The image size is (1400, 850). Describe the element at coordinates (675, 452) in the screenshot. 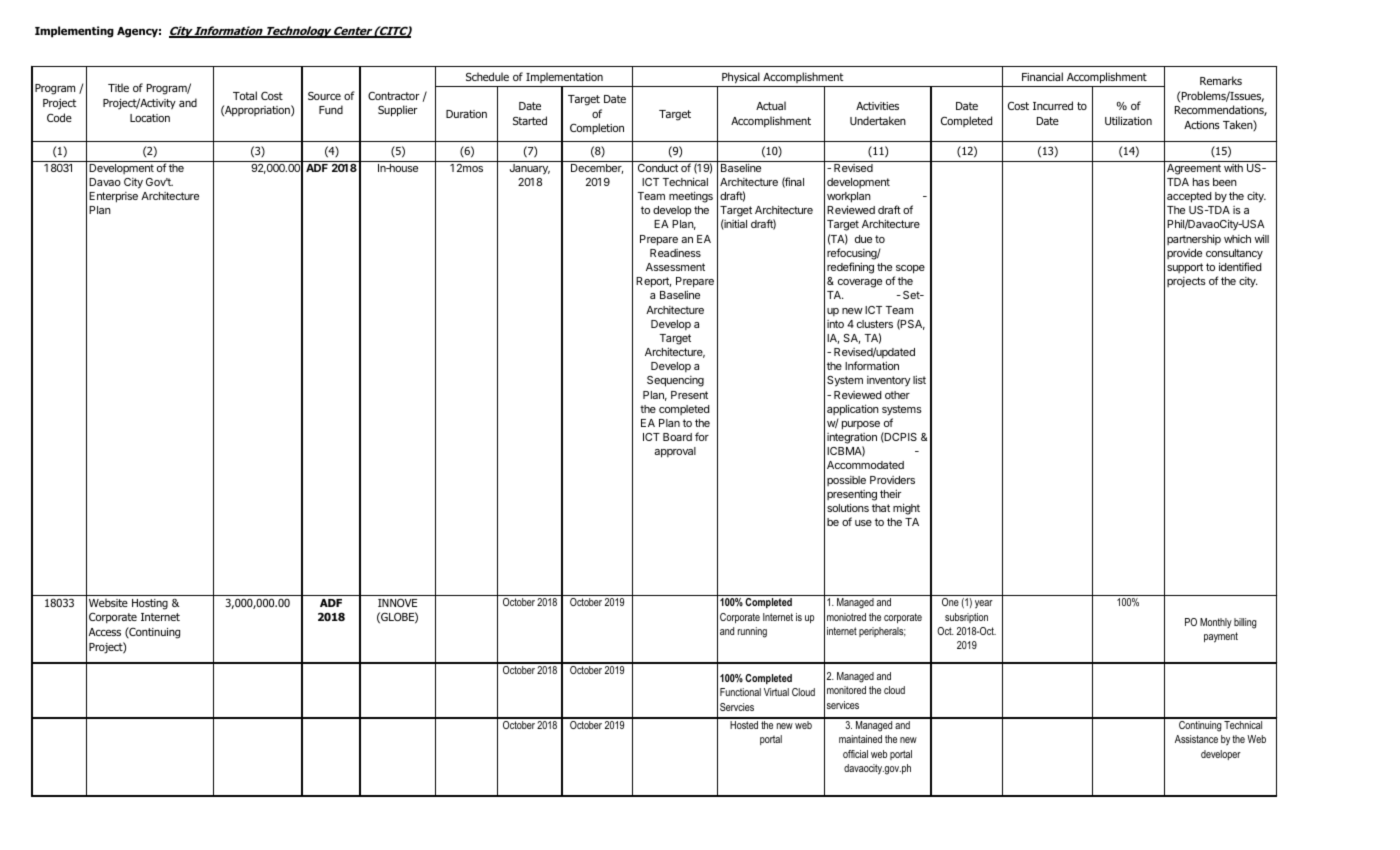

I see `approval` at that location.
